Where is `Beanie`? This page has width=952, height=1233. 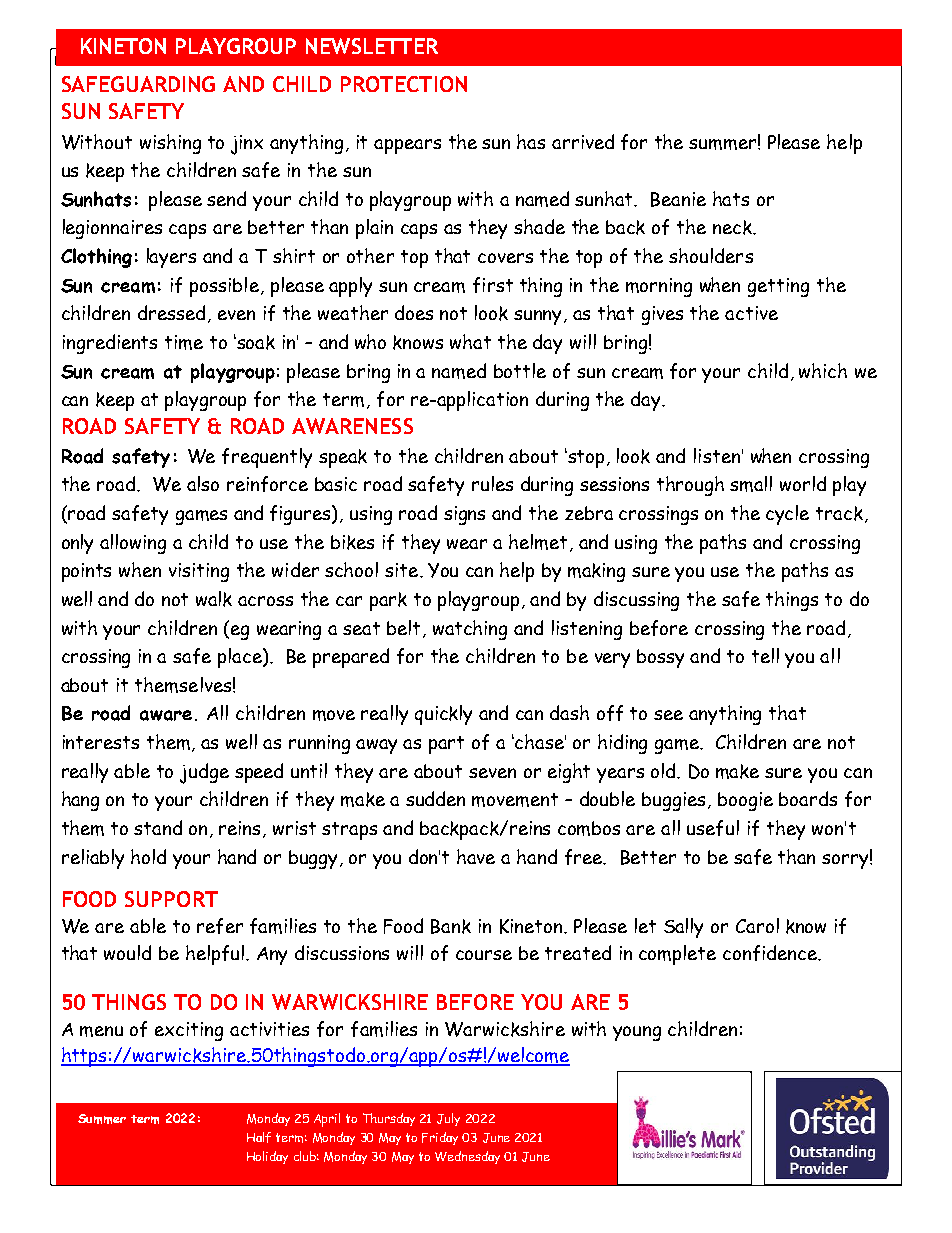 Beanie is located at coordinates (678, 199).
